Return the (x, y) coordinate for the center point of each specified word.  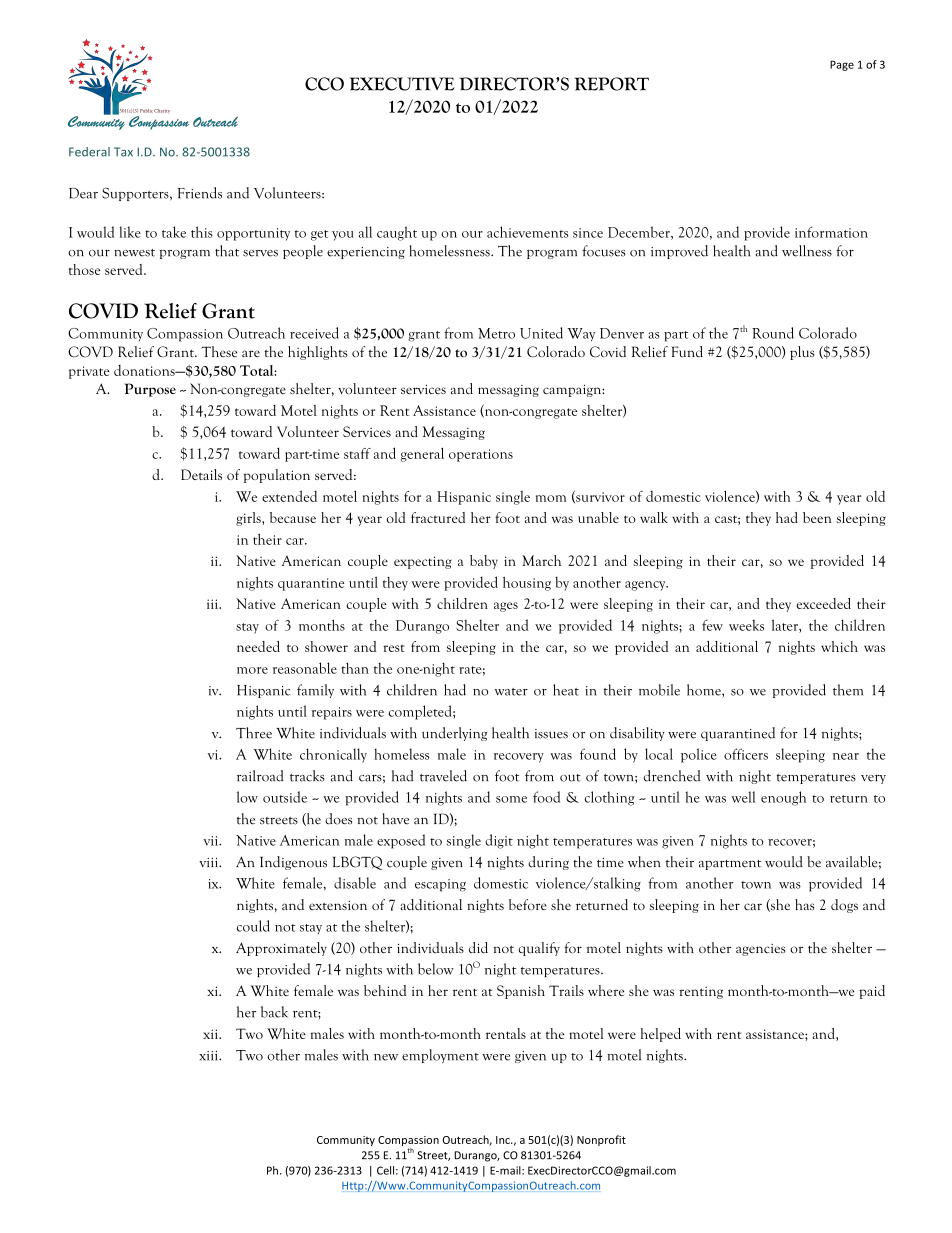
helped (661, 1035)
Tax (123, 152)
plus (802, 353)
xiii (210, 1056)
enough (783, 798)
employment (440, 1056)
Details (201, 474)
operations (481, 455)
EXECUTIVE (402, 84)
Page (842, 65)
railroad (260, 776)
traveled (443, 776)
